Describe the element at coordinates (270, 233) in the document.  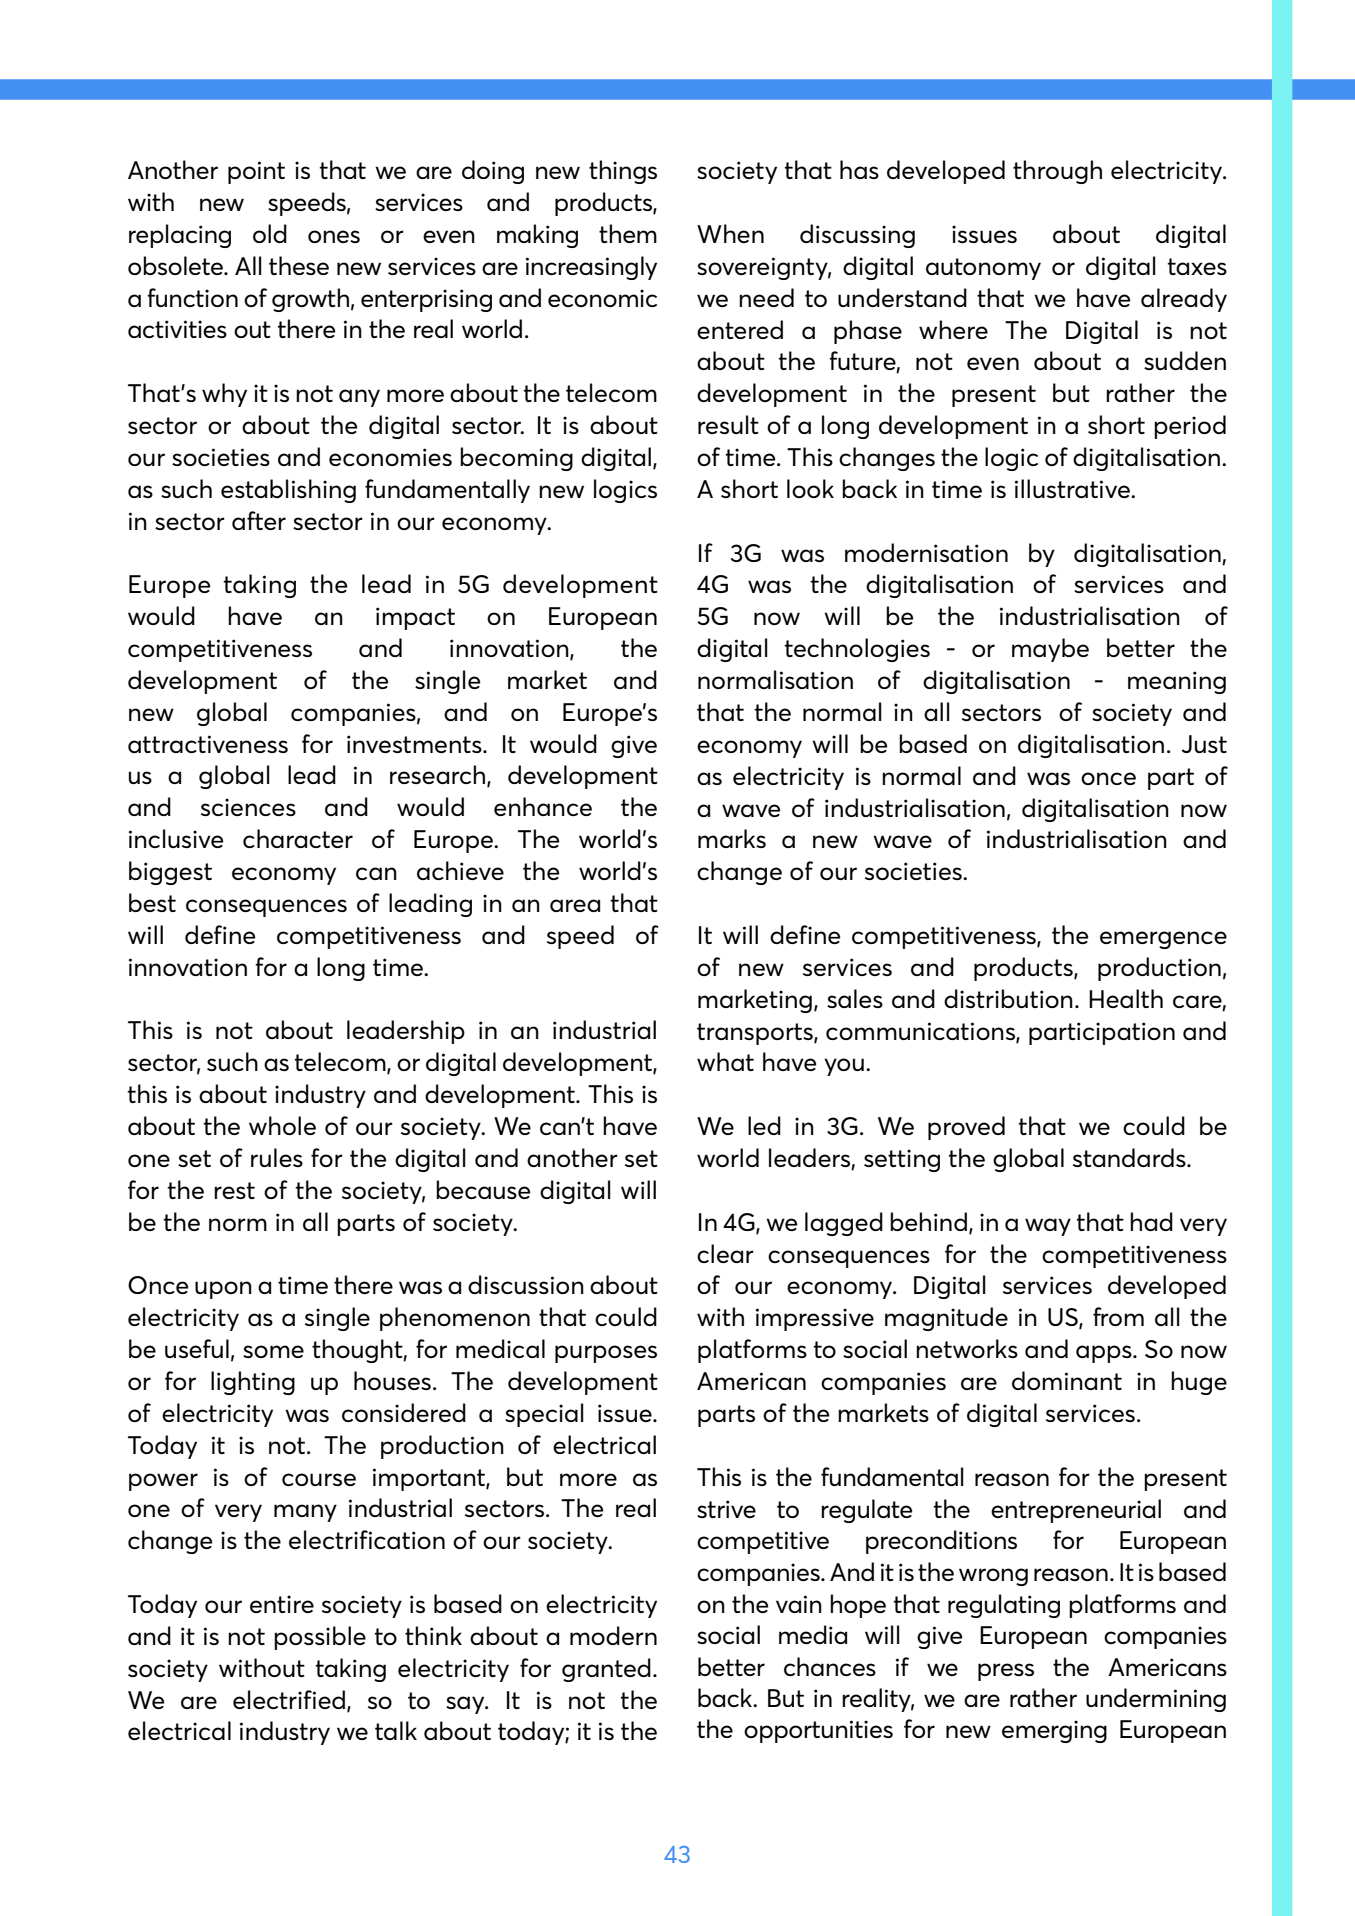
I see `old` at that location.
